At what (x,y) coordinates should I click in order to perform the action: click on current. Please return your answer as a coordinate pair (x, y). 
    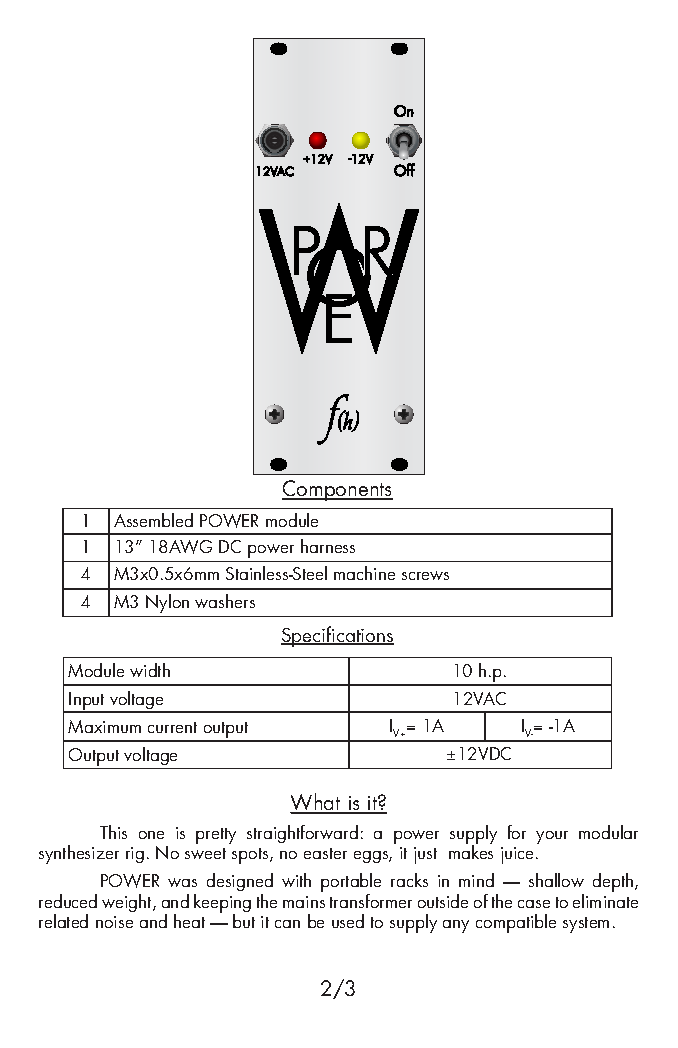
    Looking at the image, I should click on (172, 727).
